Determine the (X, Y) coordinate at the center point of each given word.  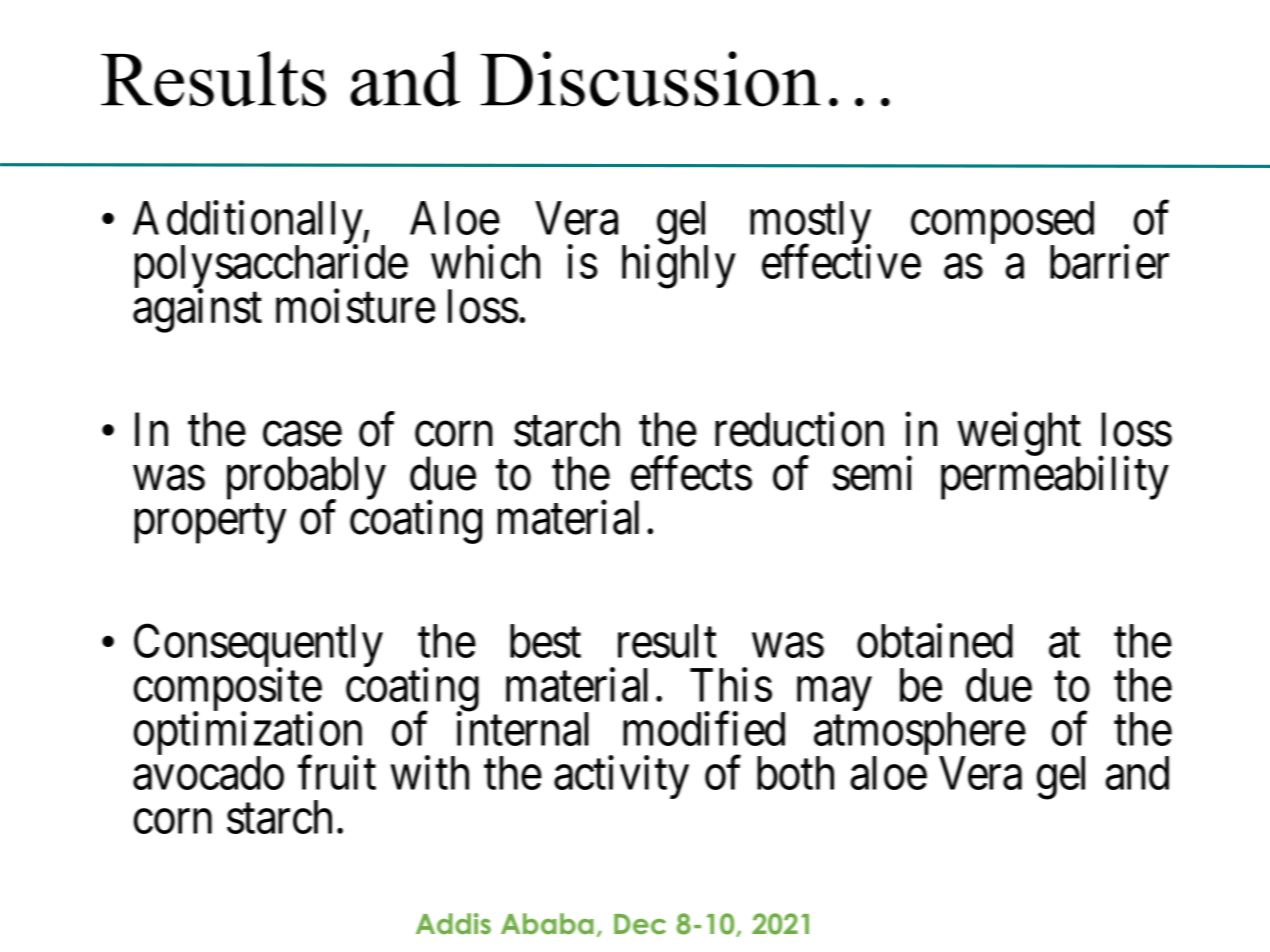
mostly (810, 224)
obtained (935, 641)
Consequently (258, 647)
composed (1002, 224)
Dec (640, 924)
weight (1019, 435)
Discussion (651, 79)
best (545, 641)
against (197, 311)
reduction (799, 429)
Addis (453, 924)
